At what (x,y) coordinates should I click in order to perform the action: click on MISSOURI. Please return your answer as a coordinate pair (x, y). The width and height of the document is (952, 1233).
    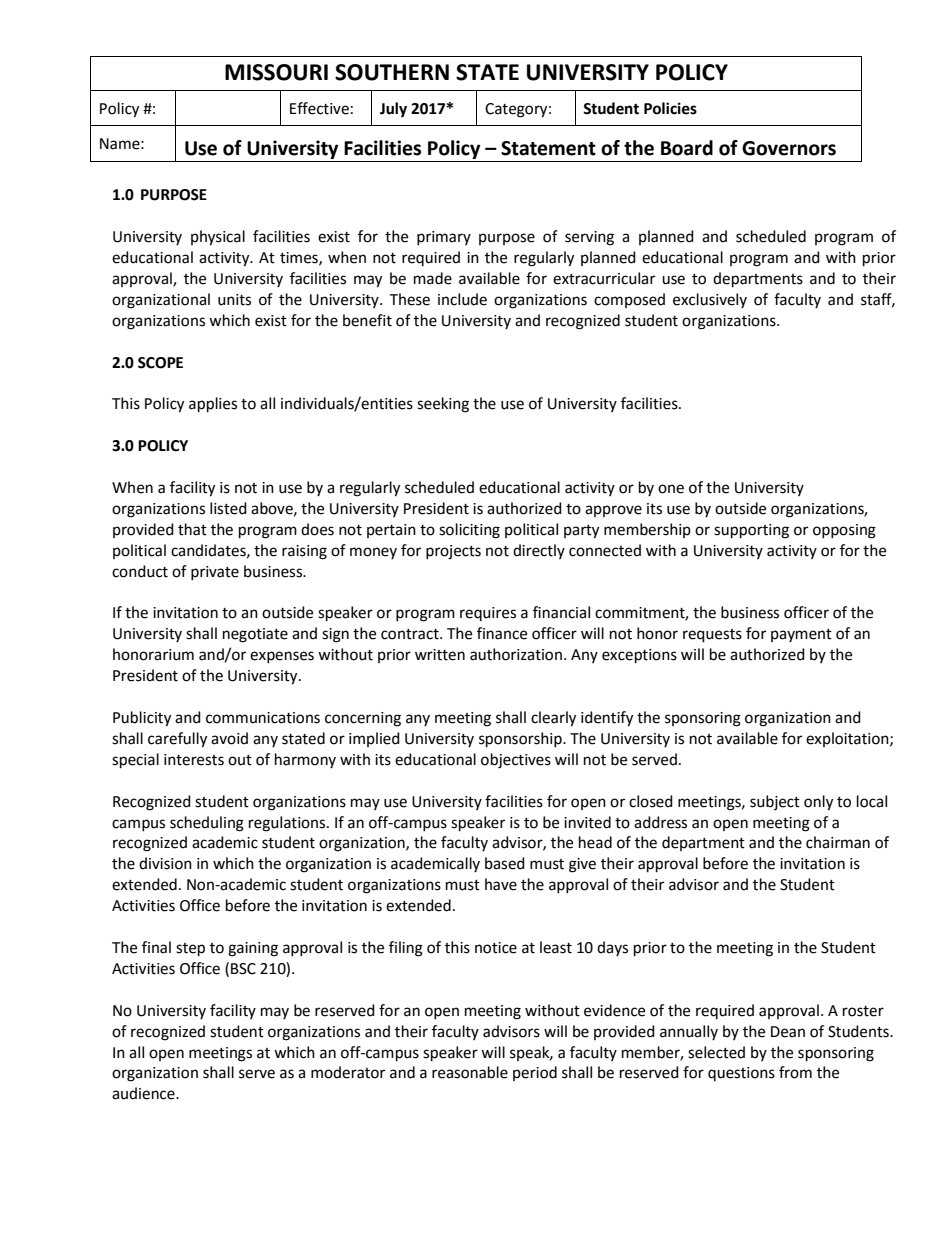
    Looking at the image, I should click on (276, 72).
